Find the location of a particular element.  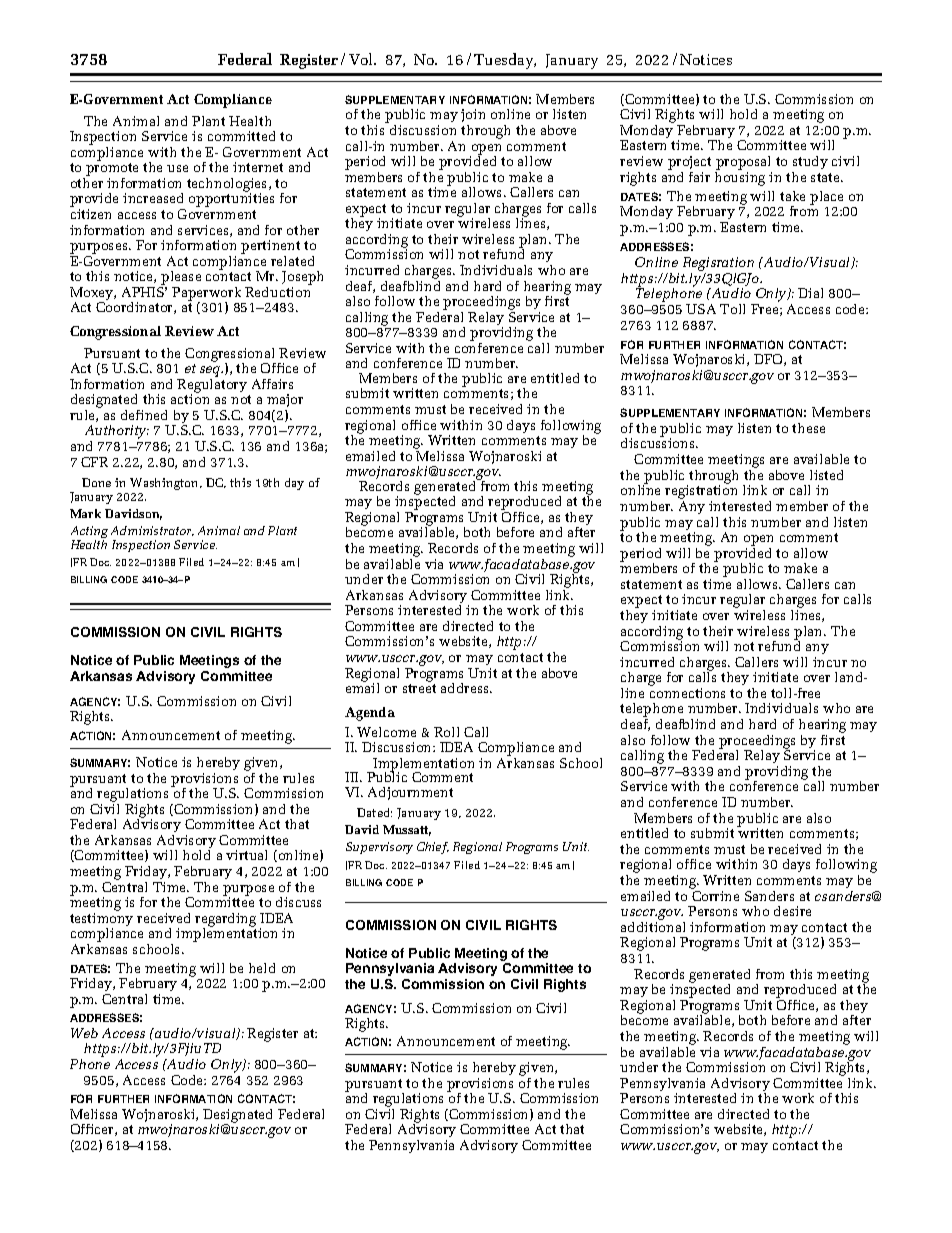

join is located at coordinates (473, 117).
